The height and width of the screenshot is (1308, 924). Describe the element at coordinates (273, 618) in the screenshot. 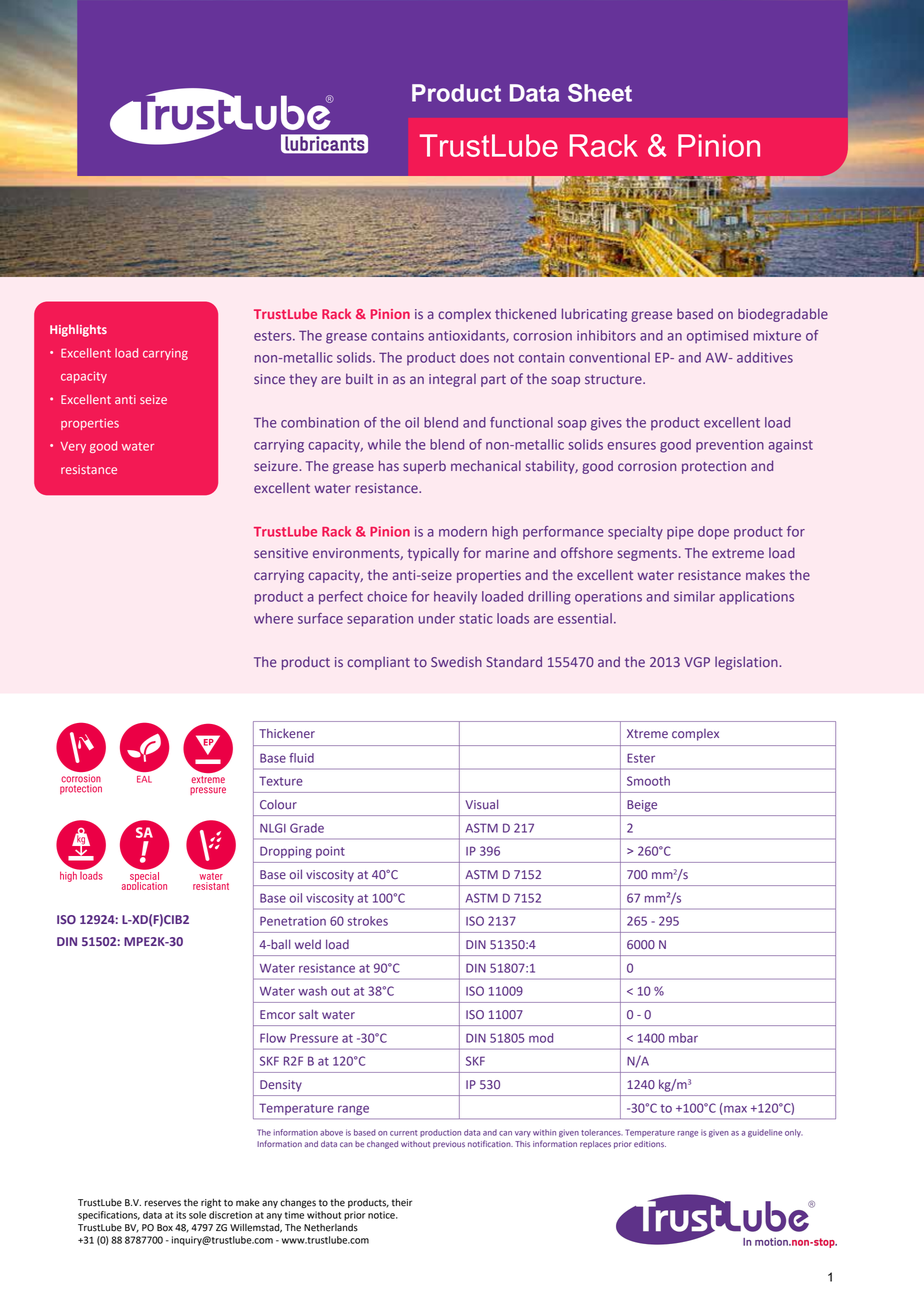

I see `where` at that location.
